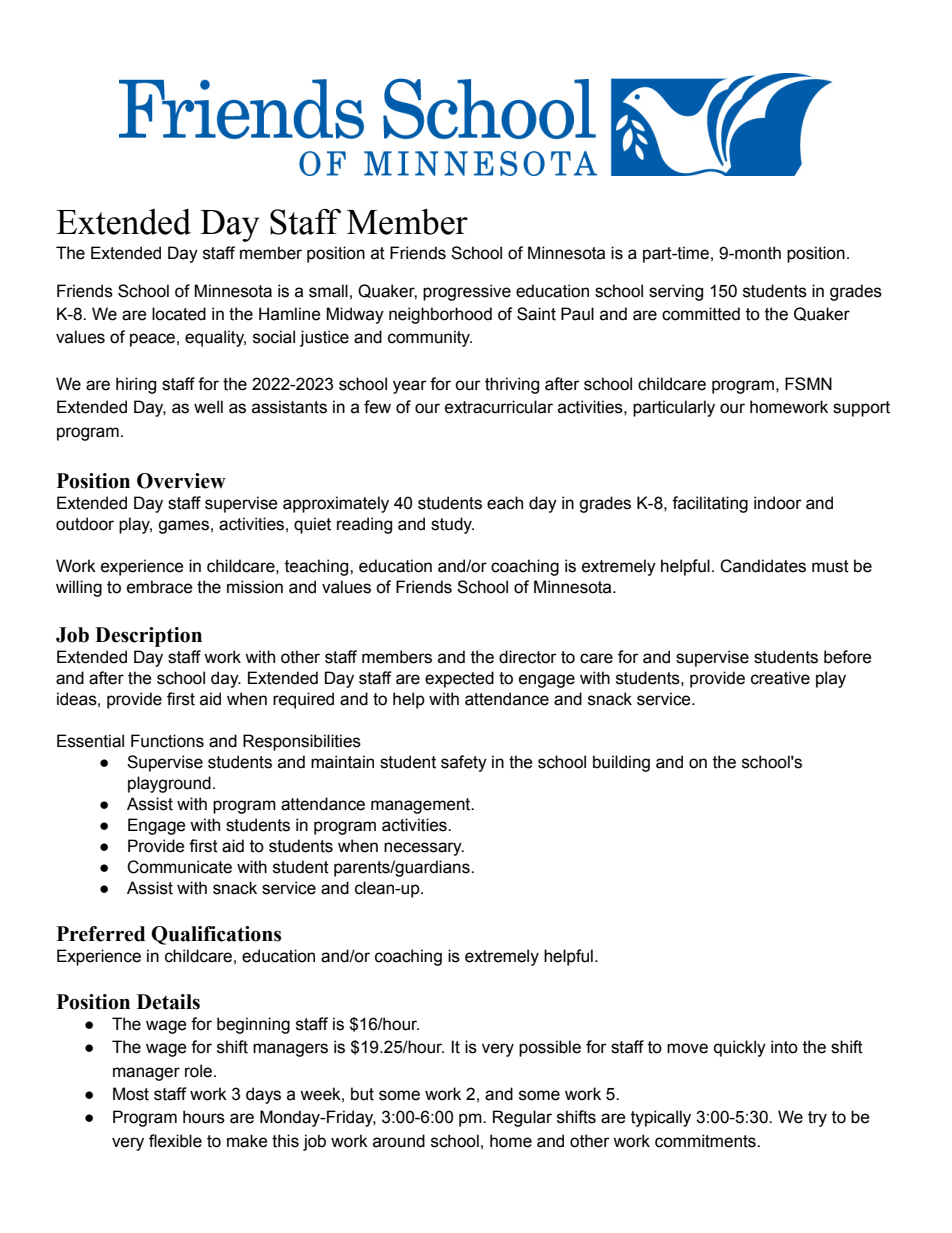 Image resolution: width=952 pixels, height=1233 pixels. What do you see at coordinates (181, 481) in the image?
I see `Overview` at bounding box center [181, 481].
